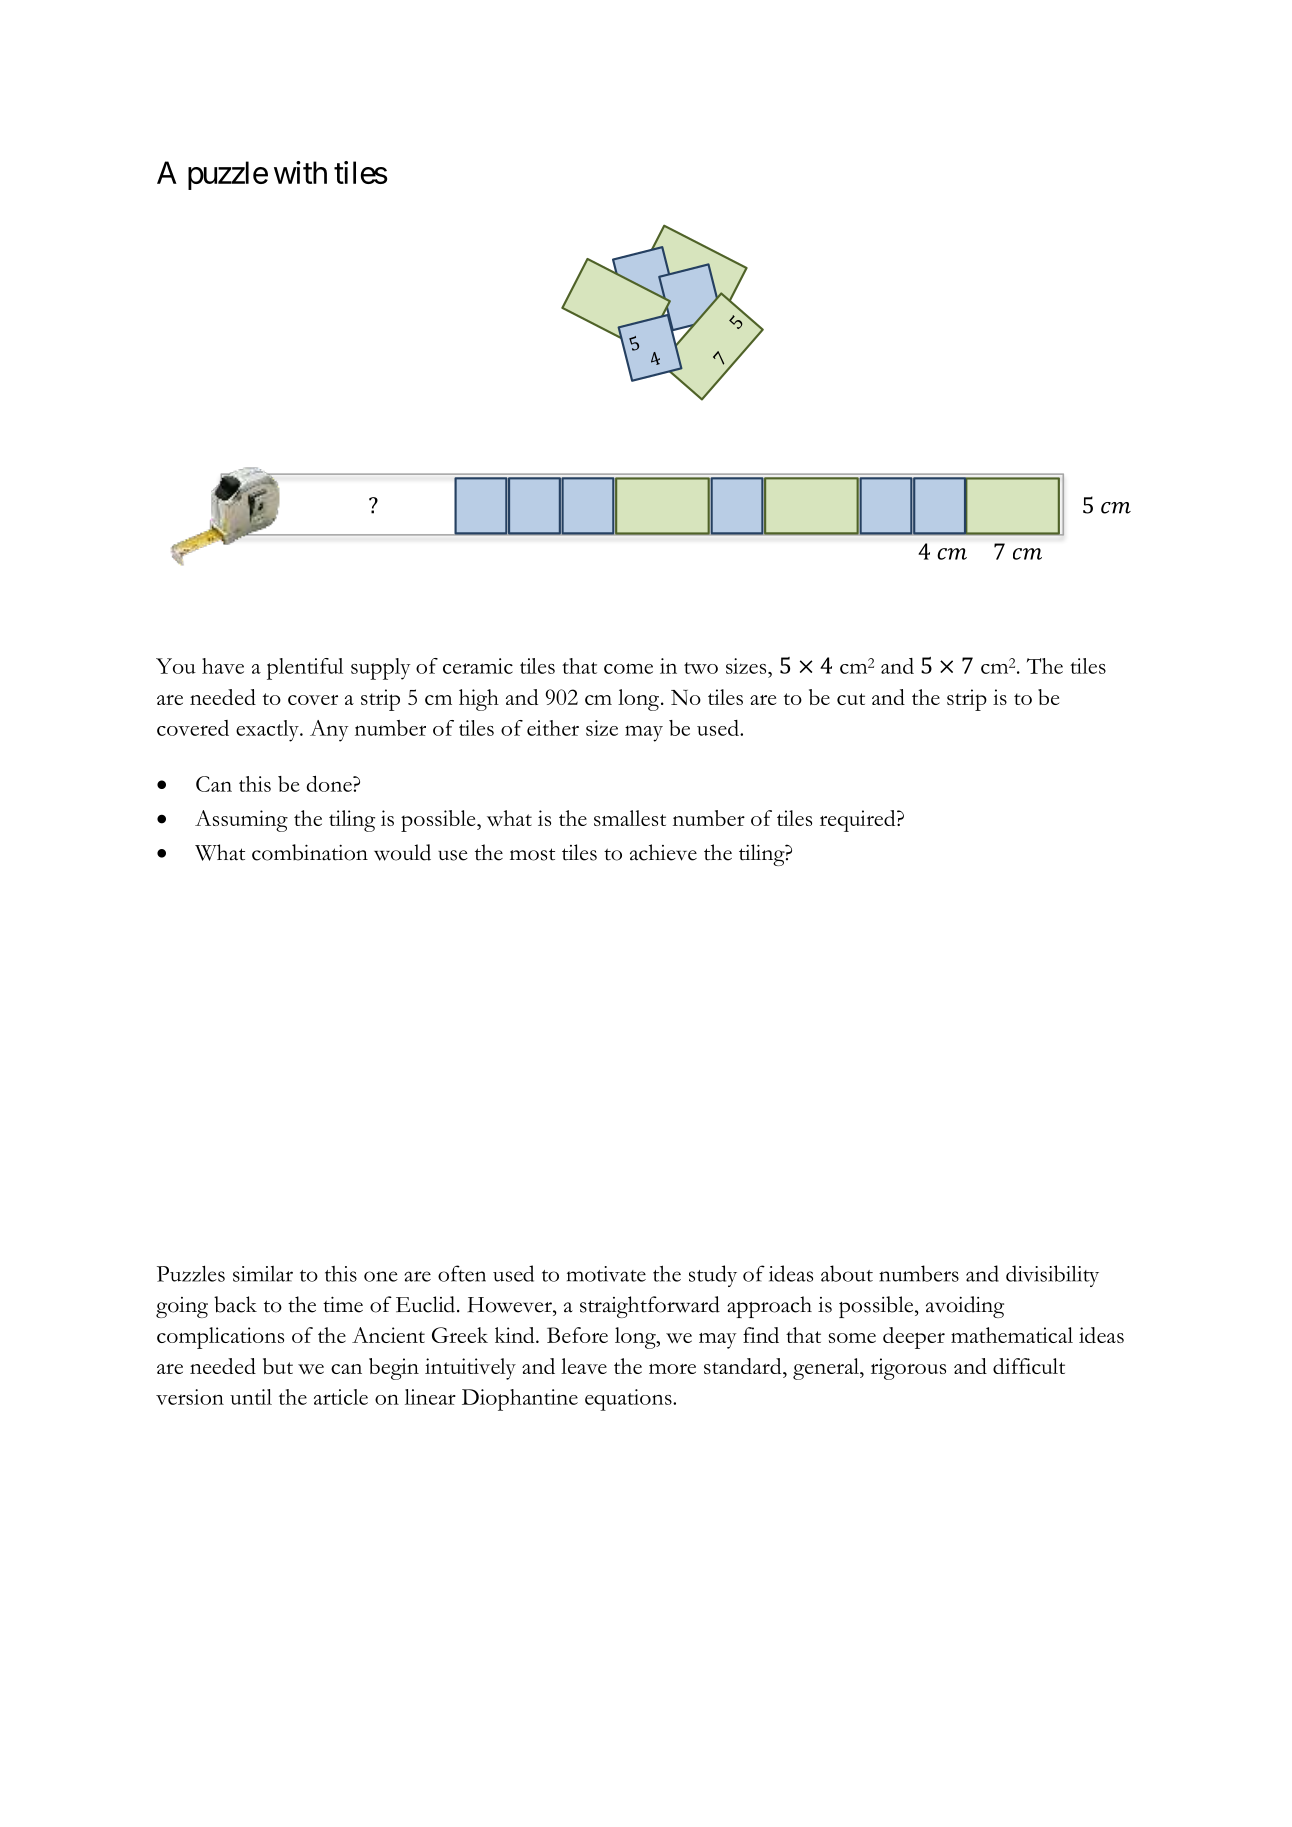  I want to click on plentiful, so click(305, 669).
